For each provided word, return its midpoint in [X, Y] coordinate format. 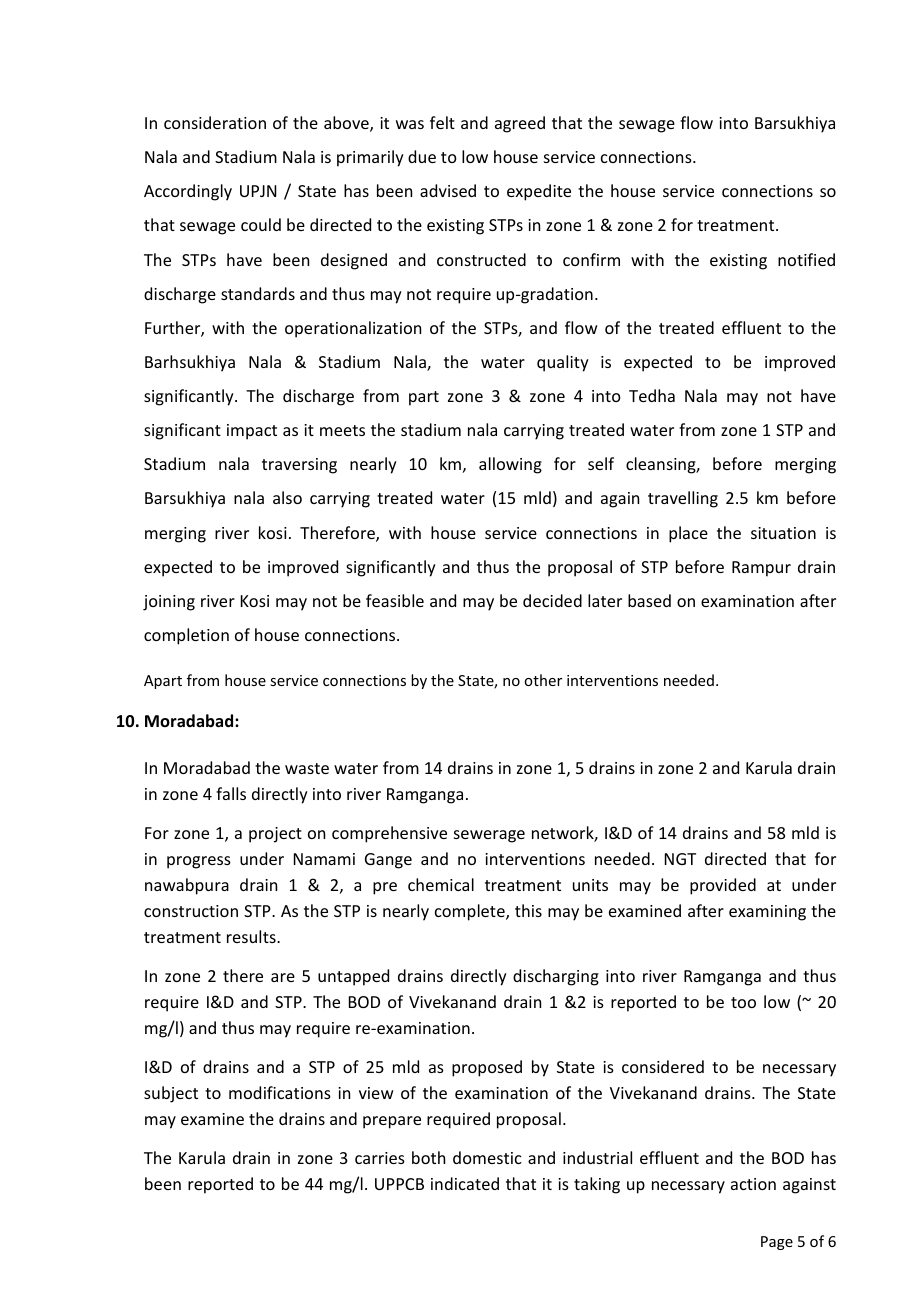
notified [806, 259]
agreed [520, 124]
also [287, 497]
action [753, 1184]
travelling [683, 499]
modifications [280, 1092]
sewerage [489, 836]
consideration [215, 122]
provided [723, 886]
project [275, 835]
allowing [510, 465]
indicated [465, 1183]
